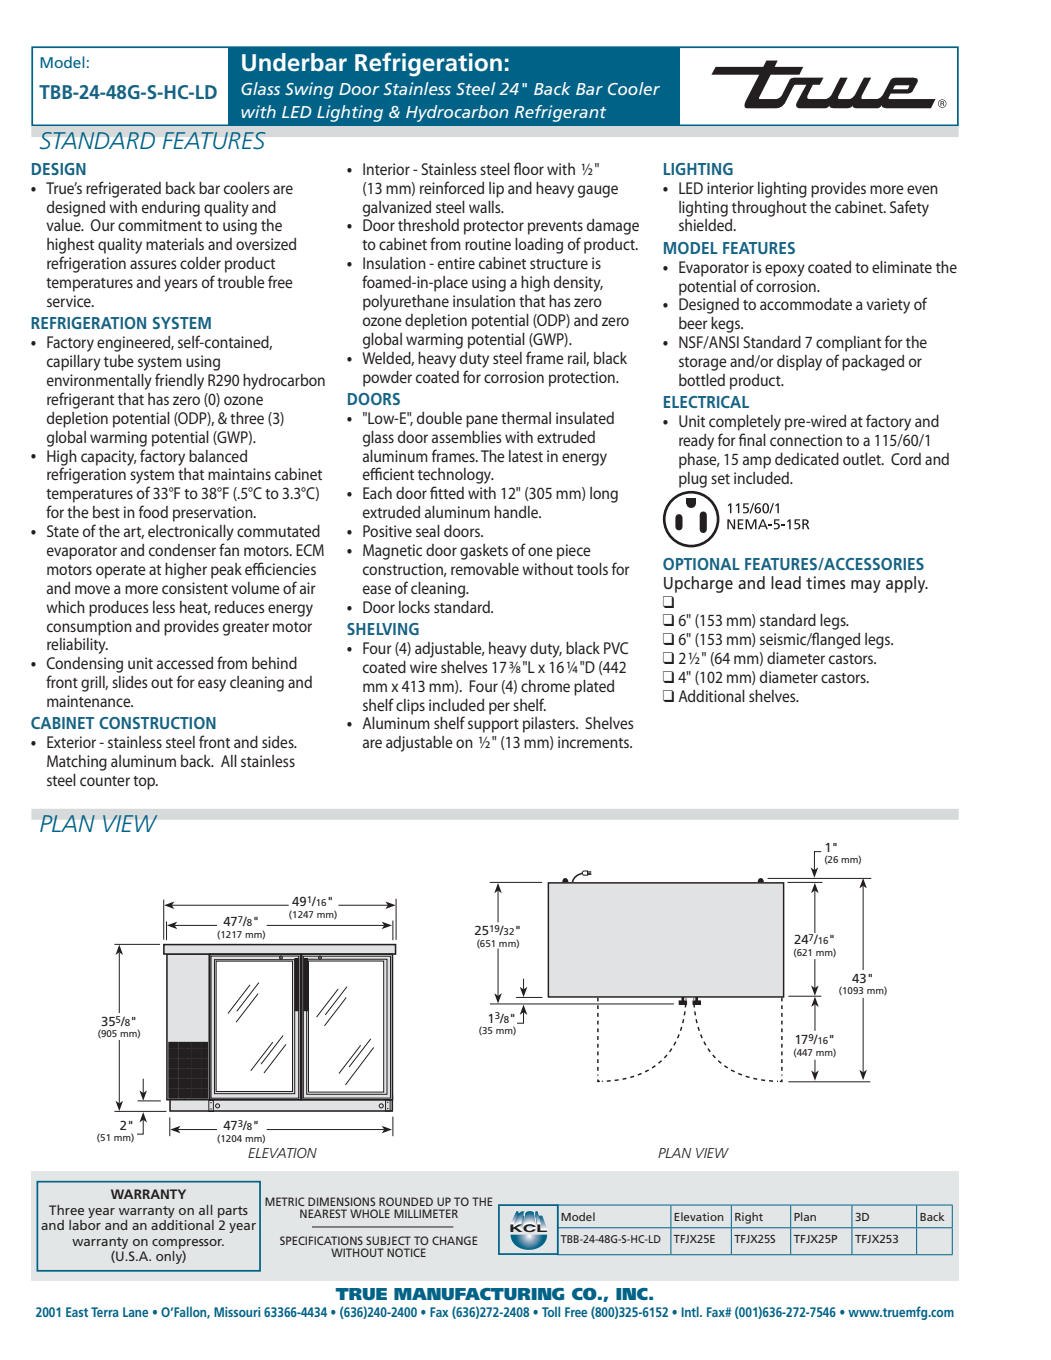  What do you see at coordinates (188, 1244) in the image?
I see `compressor` at bounding box center [188, 1244].
